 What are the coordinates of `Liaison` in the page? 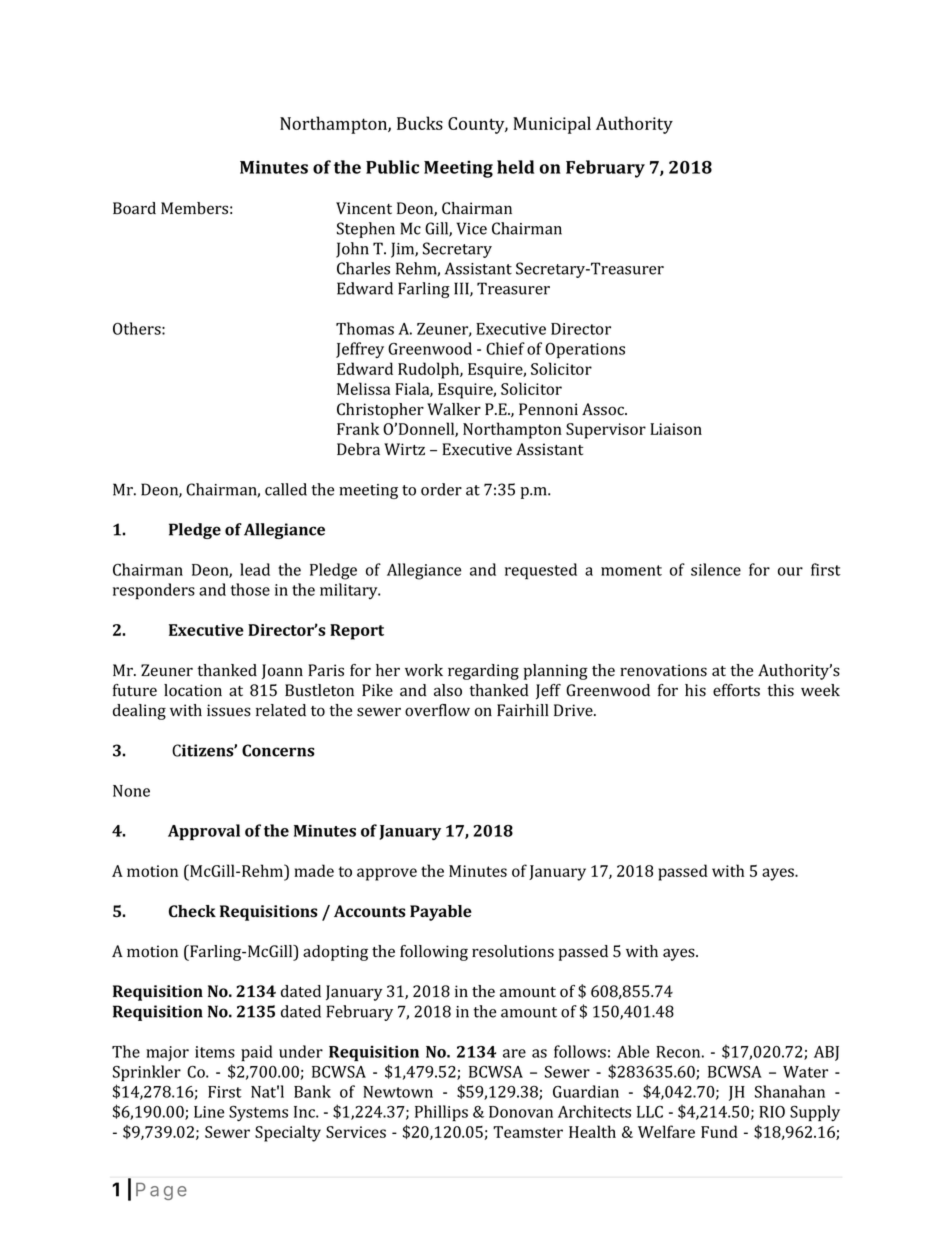 It's located at (676, 429).
